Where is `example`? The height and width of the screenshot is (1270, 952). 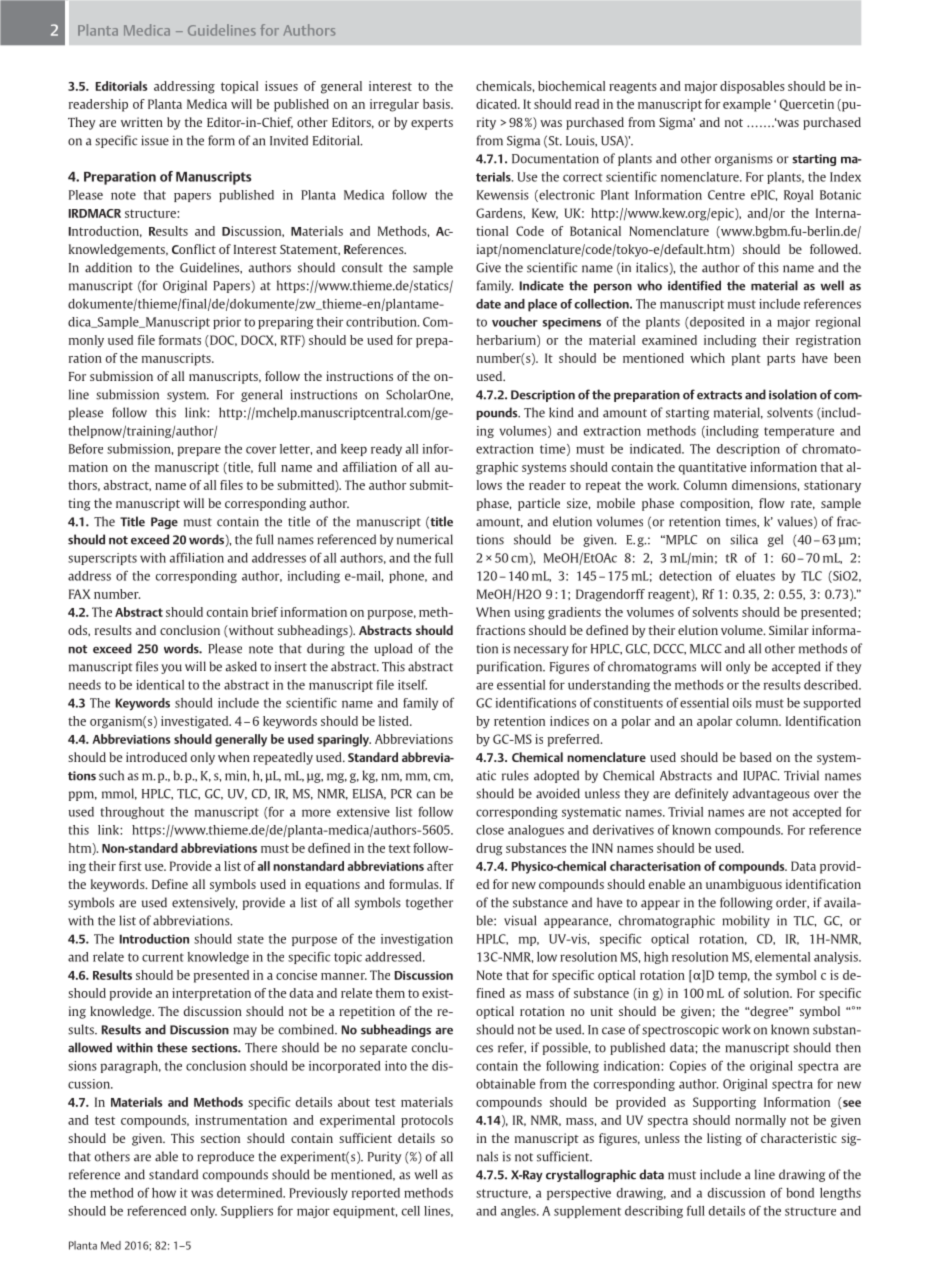
example is located at coordinates (747, 105).
